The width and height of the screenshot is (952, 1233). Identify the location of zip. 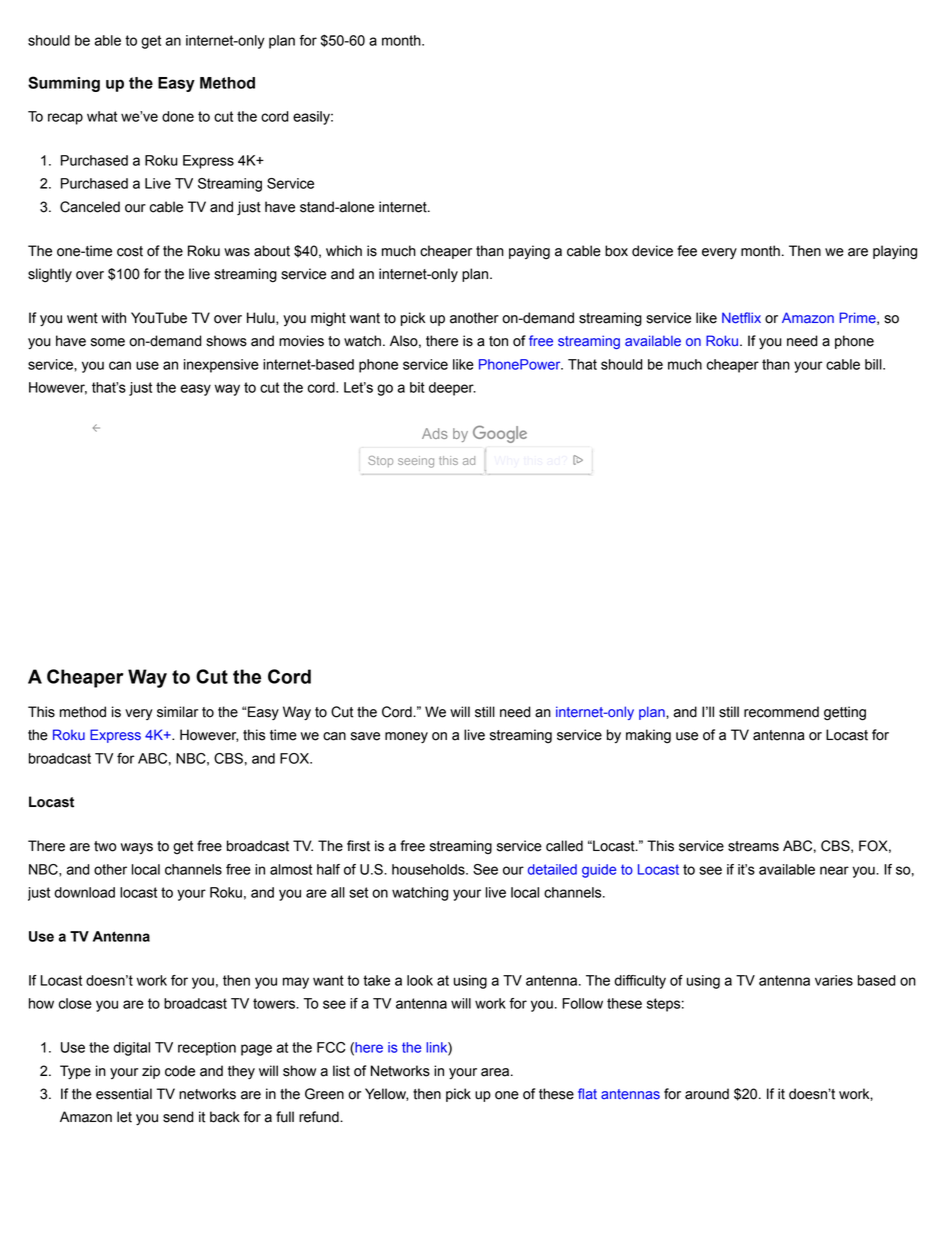
(151, 1072).
